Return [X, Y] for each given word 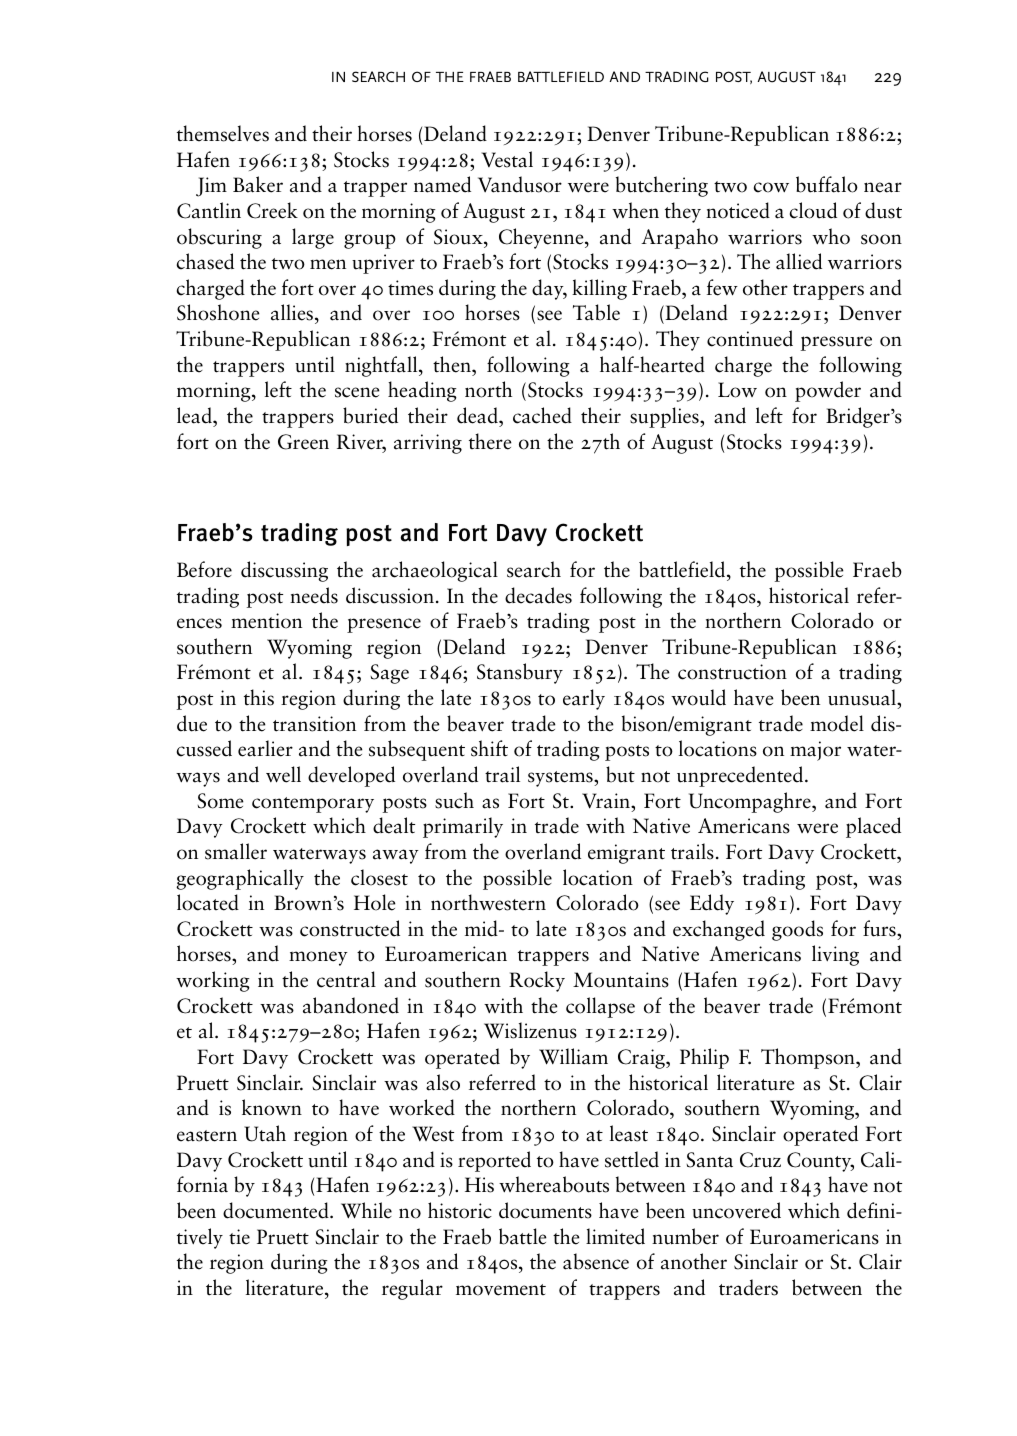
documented [277, 1210]
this [259, 697]
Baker [258, 184]
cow [771, 187]
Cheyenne [542, 238]
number [685, 1236]
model [837, 723]
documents [545, 1210]
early [584, 699]
